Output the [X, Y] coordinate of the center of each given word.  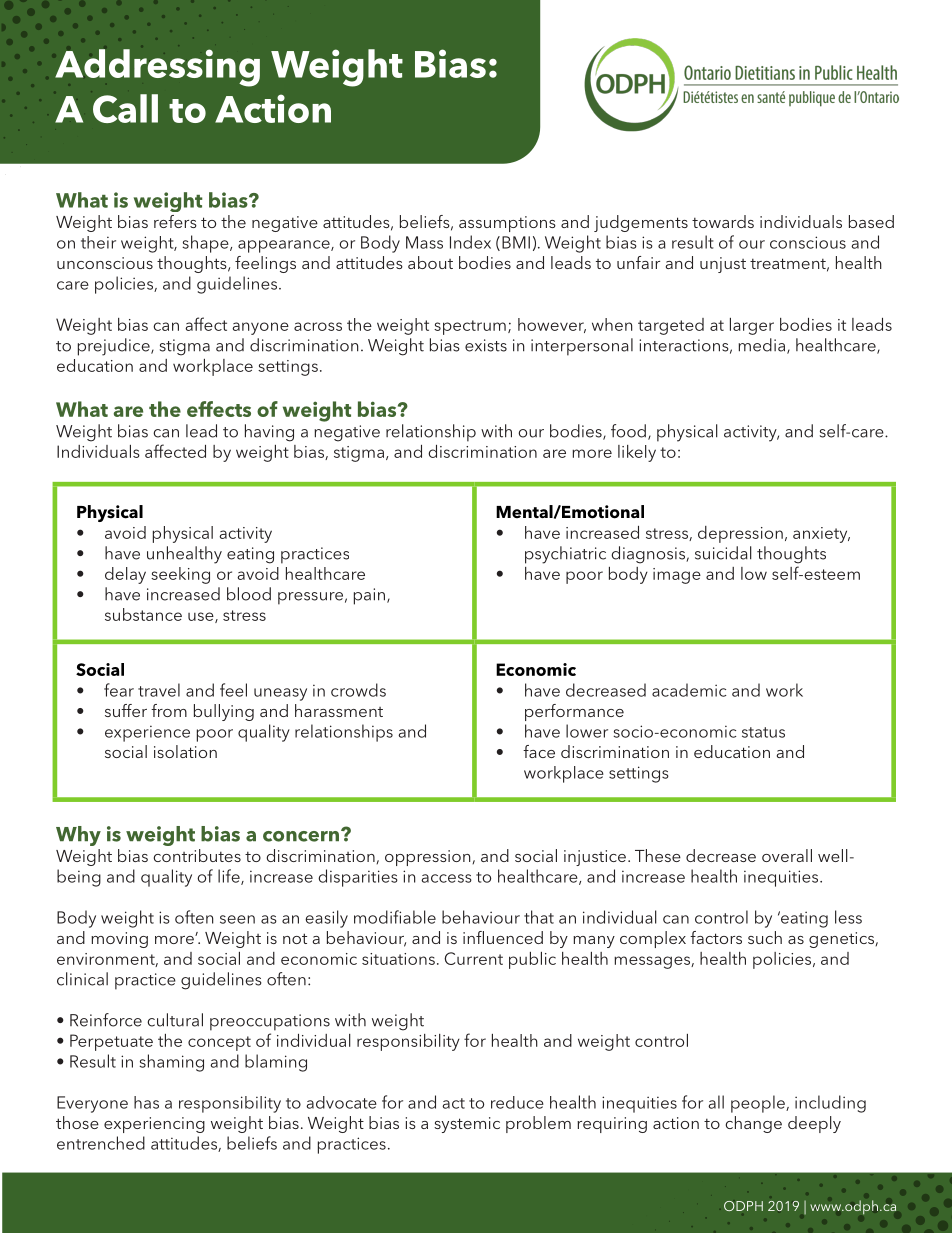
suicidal [723, 553]
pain [369, 596]
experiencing [154, 1125]
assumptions [507, 224]
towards [723, 221]
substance [143, 614]
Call [125, 108]
